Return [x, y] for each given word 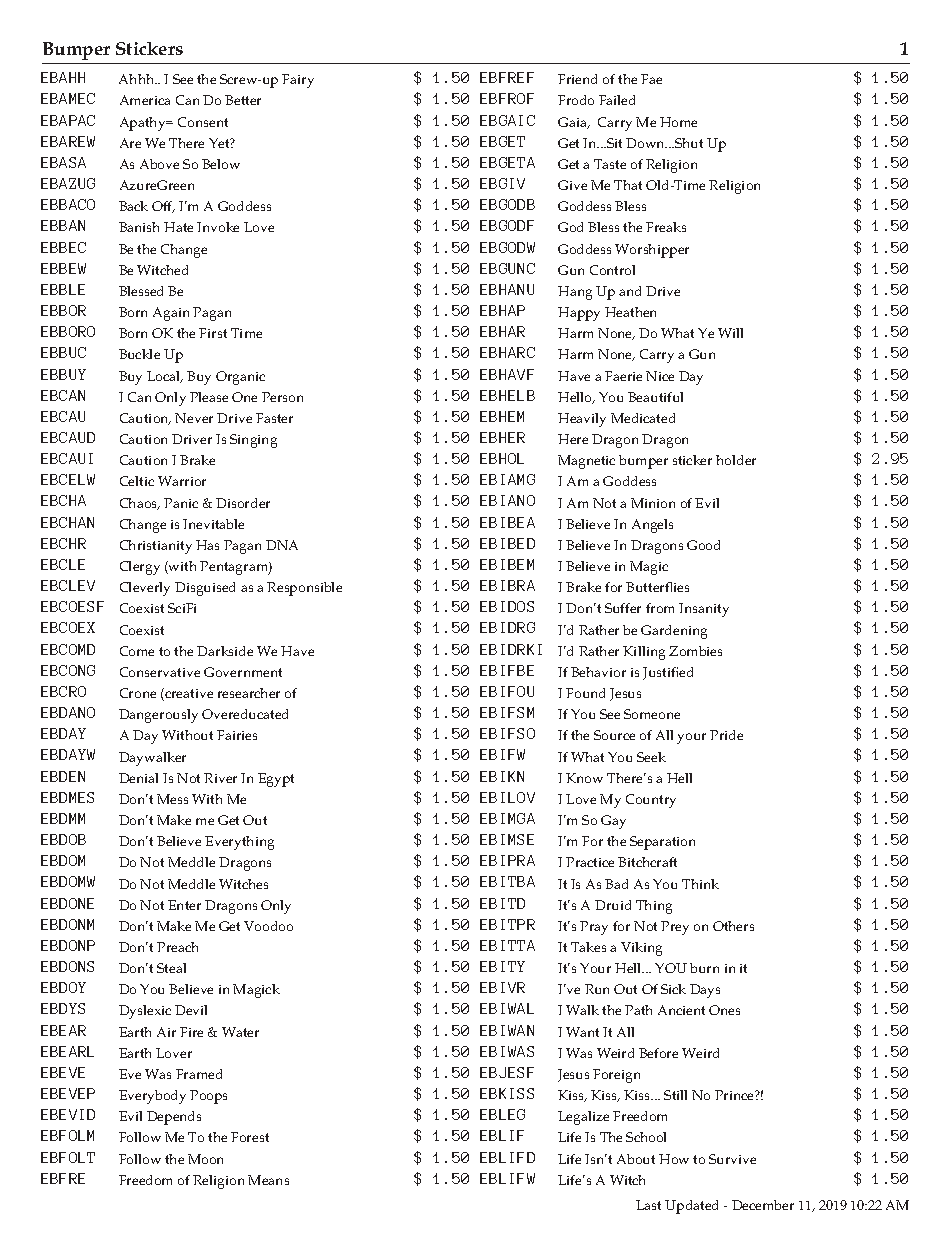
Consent [203, 122]
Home [678, 122]
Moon [205, 1159]
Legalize [583, 1118]
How [674, 1159]
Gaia [573, 123]
